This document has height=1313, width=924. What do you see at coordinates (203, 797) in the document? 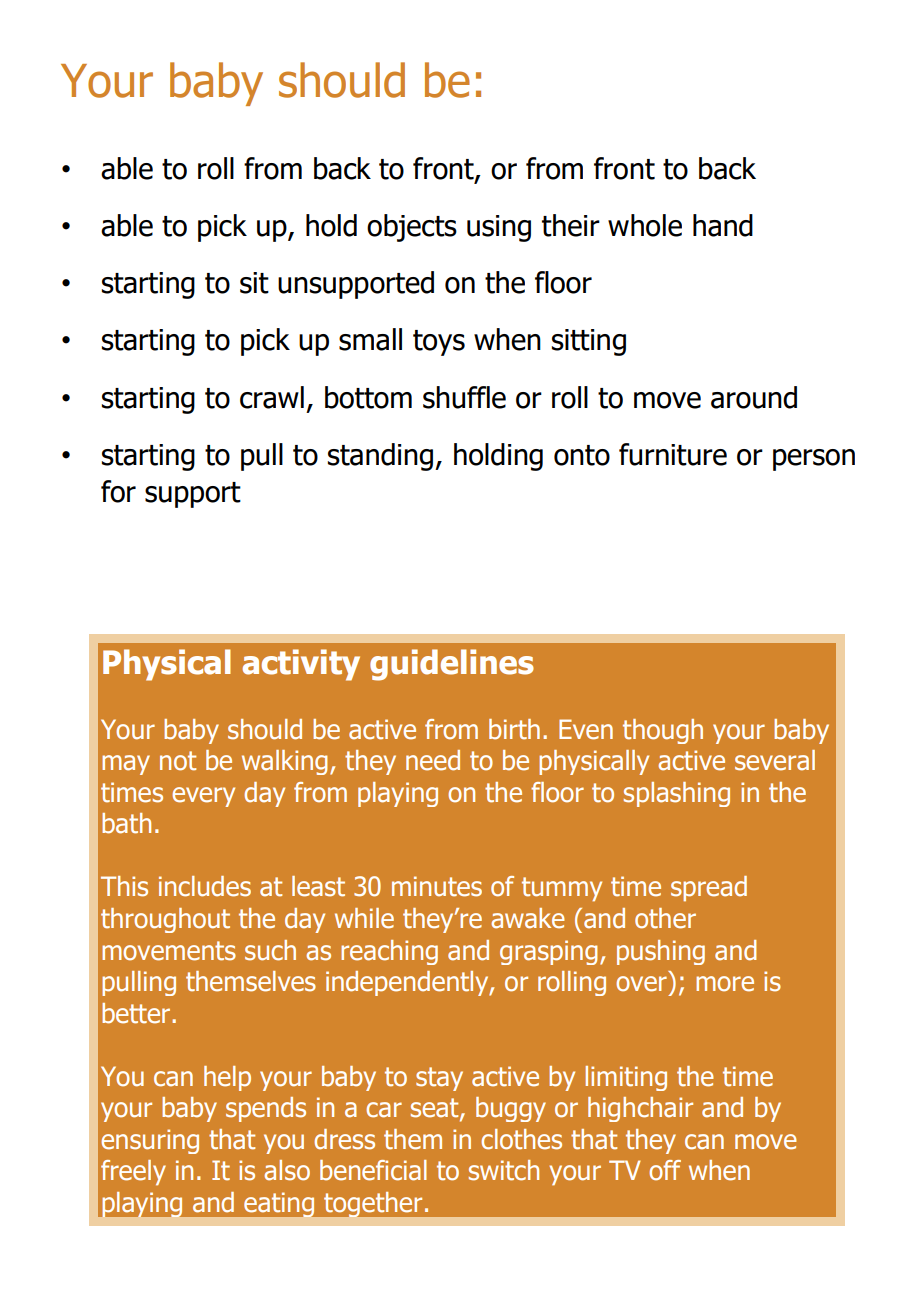
I see `every` at bounding box center [203, 797].
